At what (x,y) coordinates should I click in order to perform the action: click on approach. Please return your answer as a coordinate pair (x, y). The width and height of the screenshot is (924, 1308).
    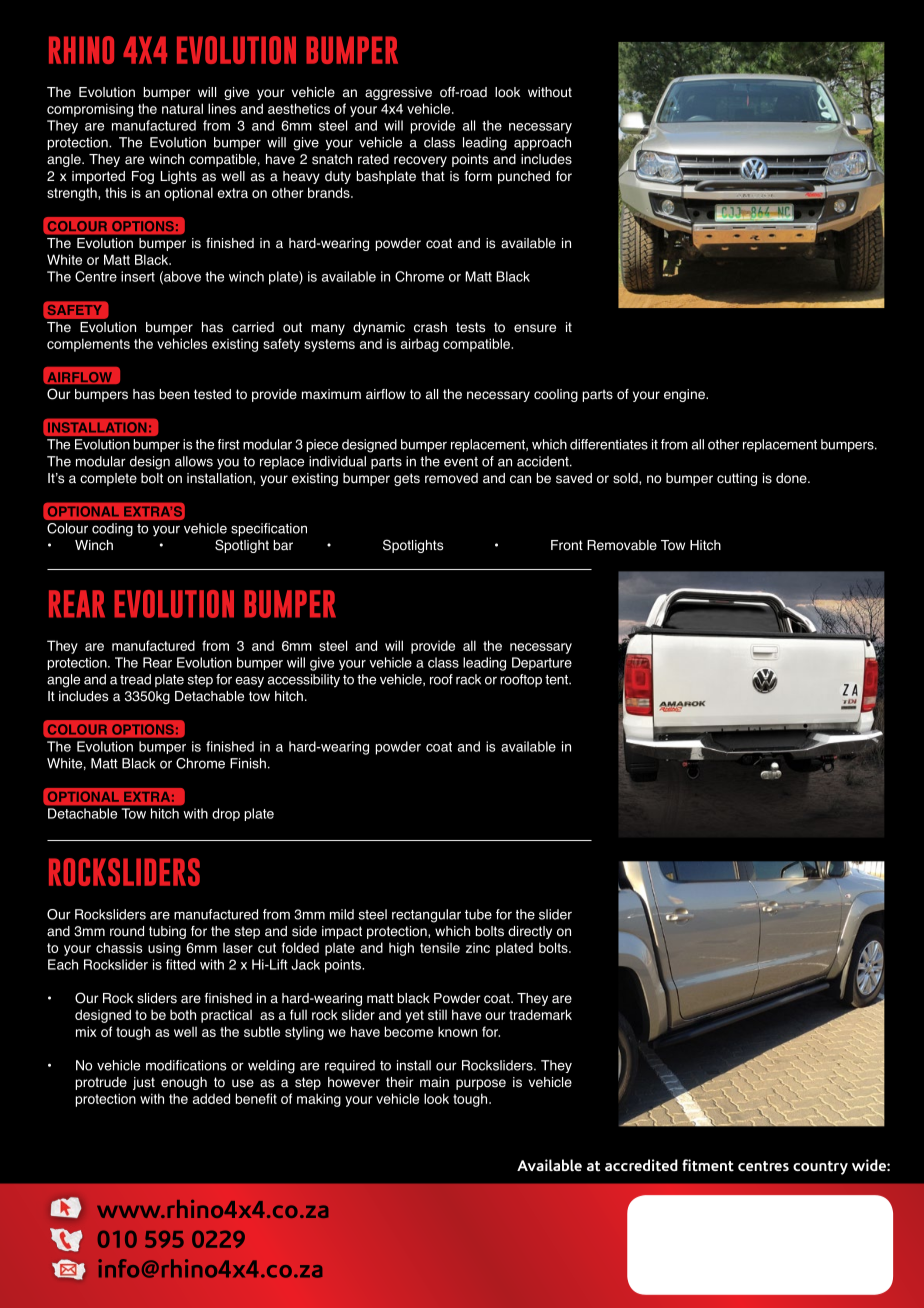
    Looking at the image, I should click on (542, 143).
